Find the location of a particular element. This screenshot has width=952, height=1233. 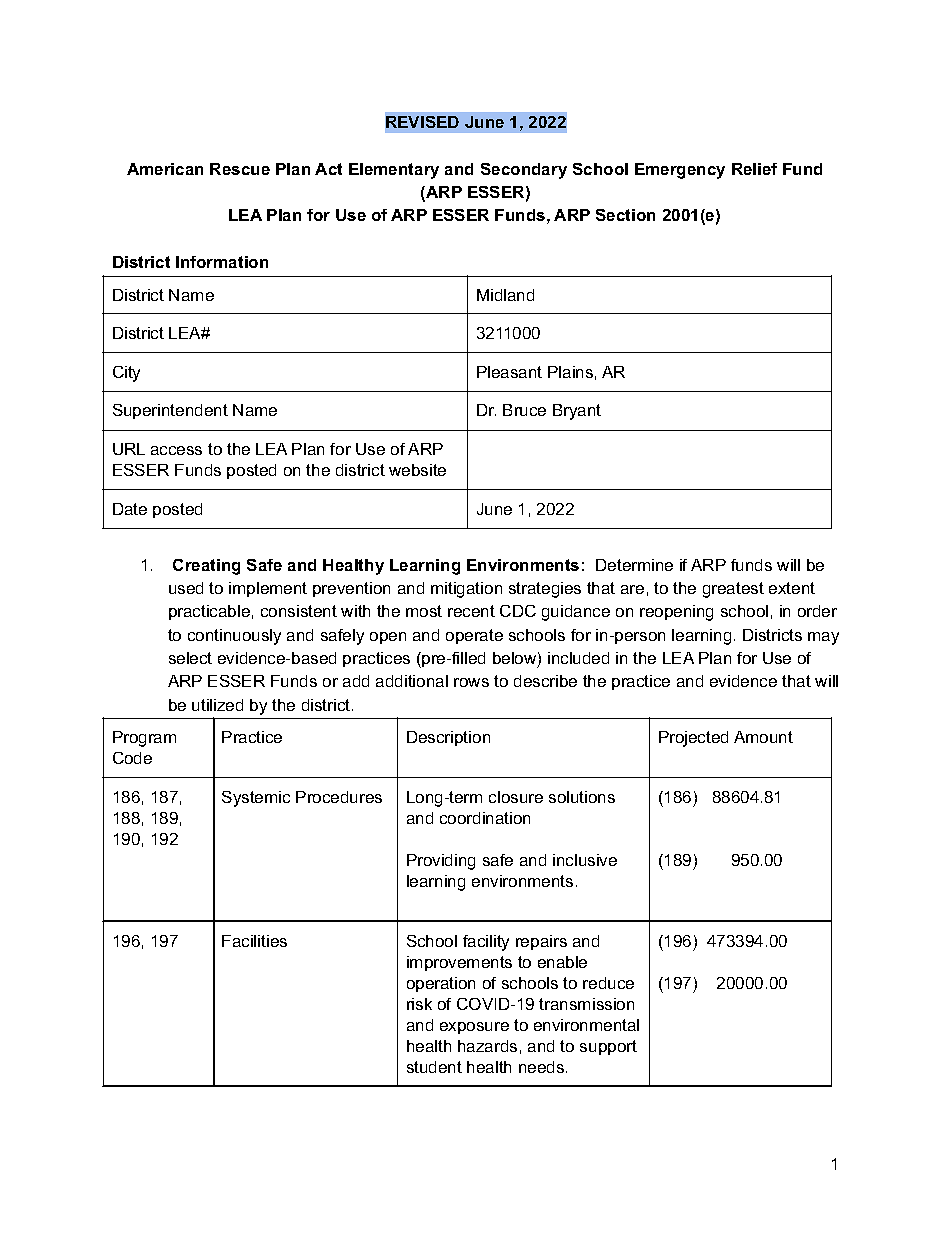

Providing is located at coordinates (441, 862).
